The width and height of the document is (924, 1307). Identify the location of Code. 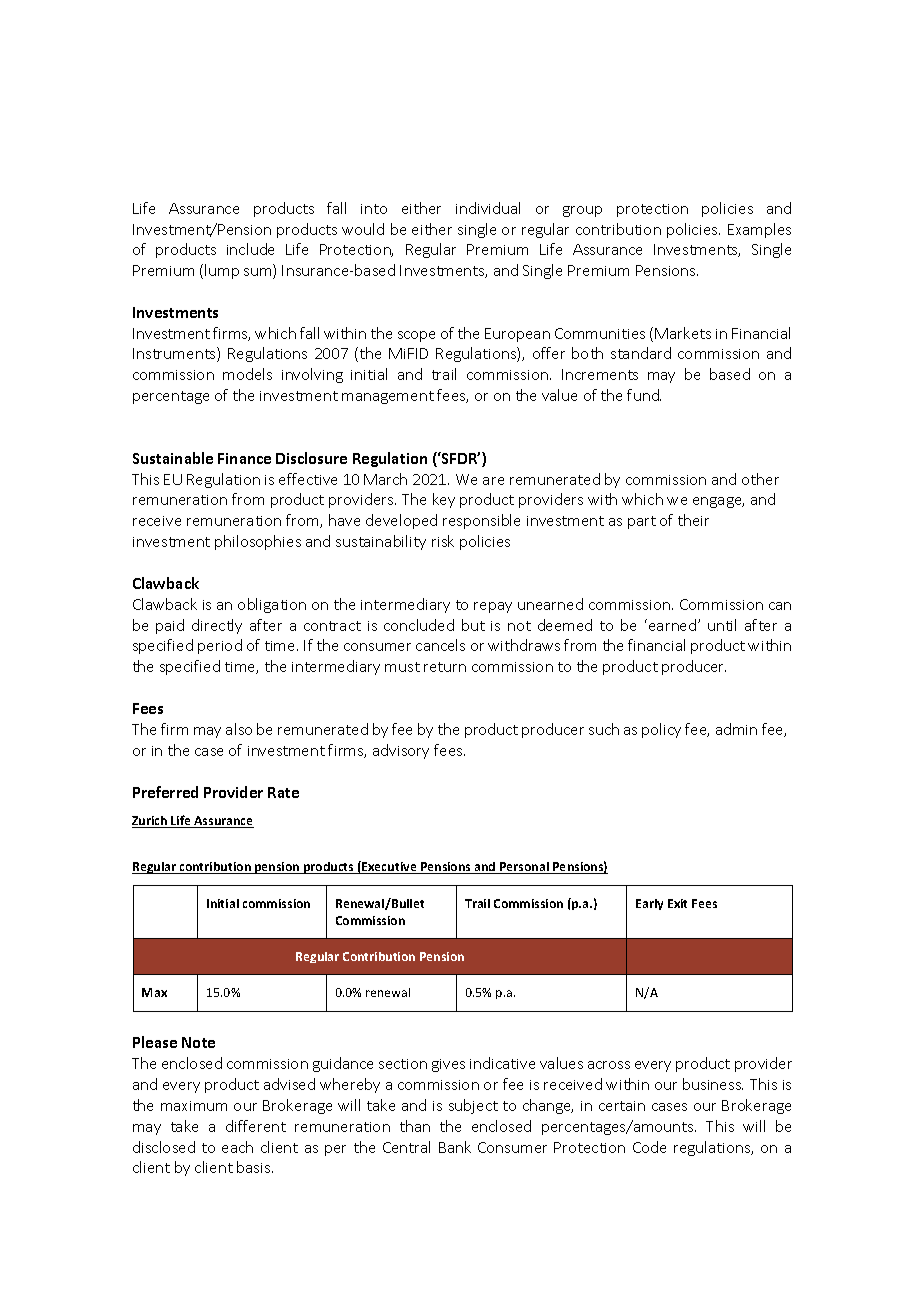
(649, 1147).
